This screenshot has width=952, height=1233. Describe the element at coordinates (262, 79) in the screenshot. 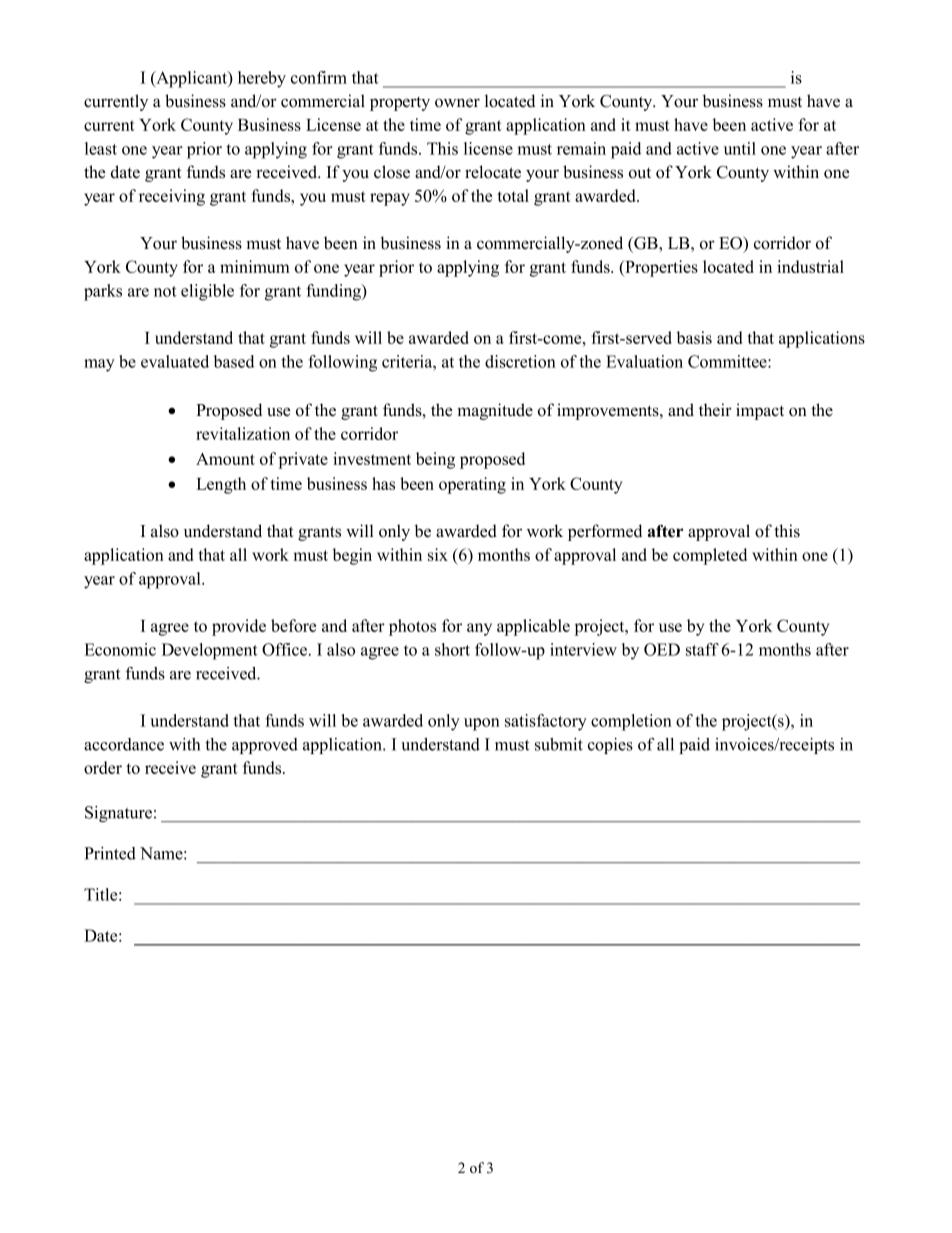

I see `hereby` at that location.
